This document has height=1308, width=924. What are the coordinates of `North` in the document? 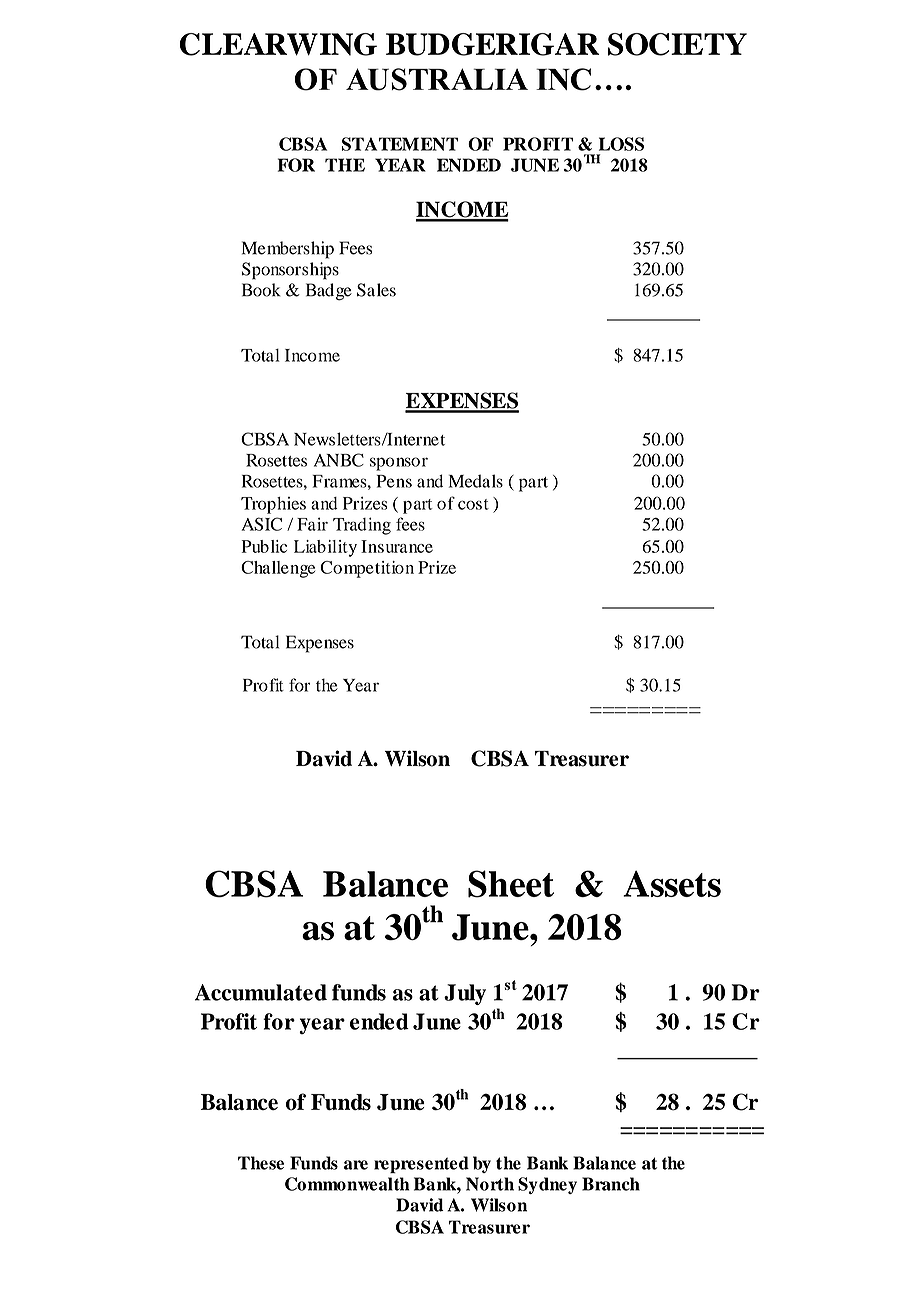 It's located at (490, 1184).
